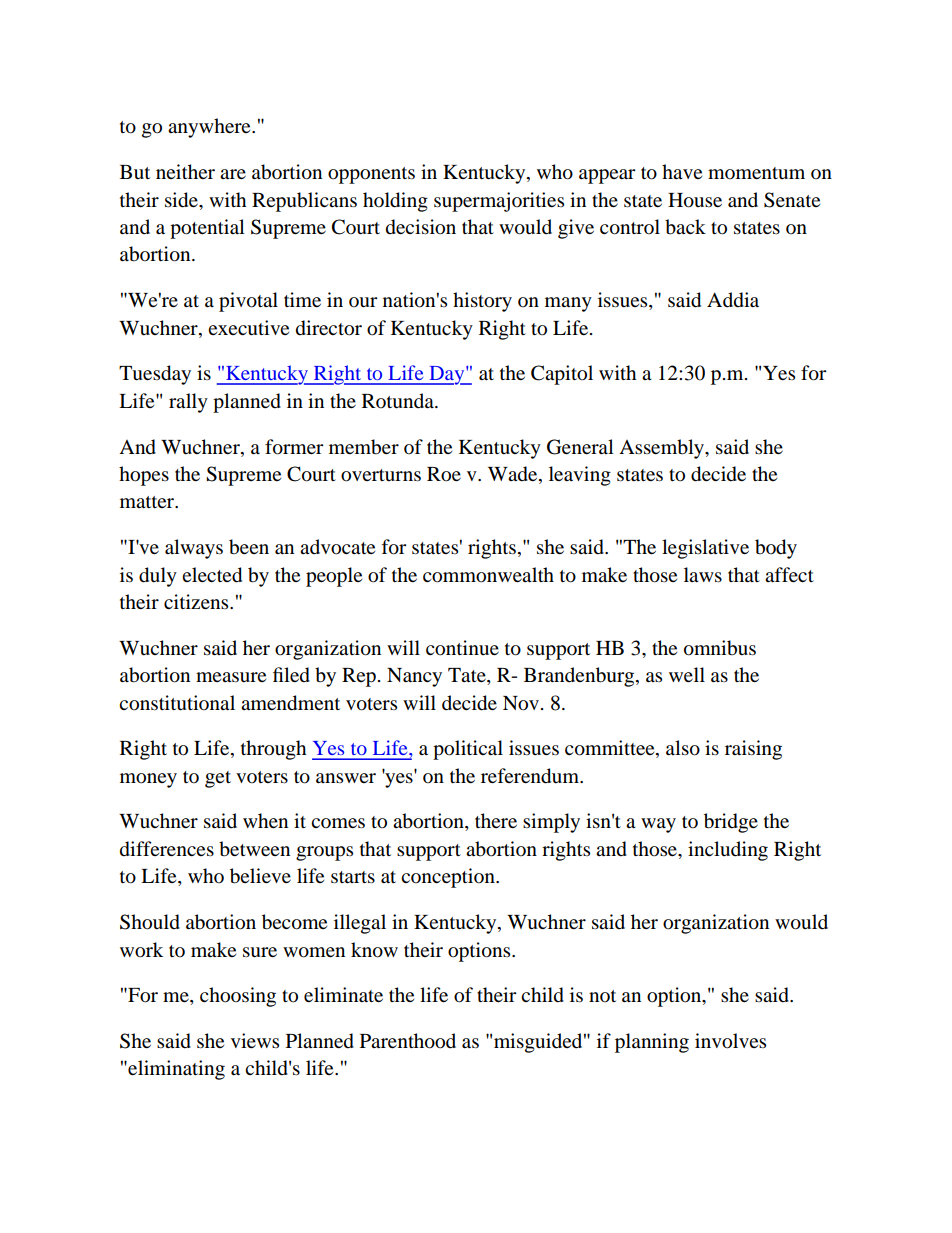 This screenshot has width=952, height=1233. Describe the element at coordinates (496, 820) in the screenshot. I see `there` at that location.
